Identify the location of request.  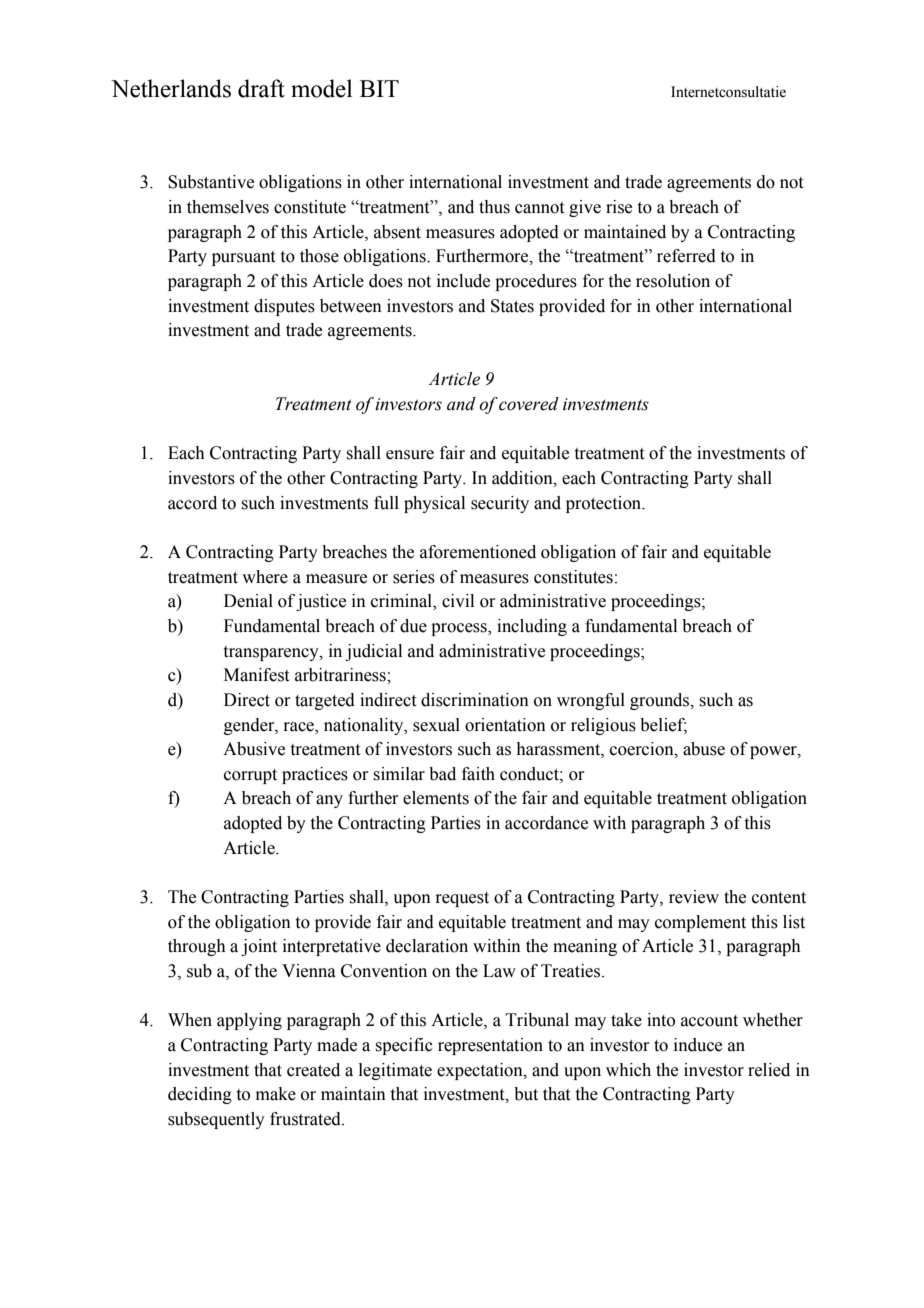
(462, 899).
